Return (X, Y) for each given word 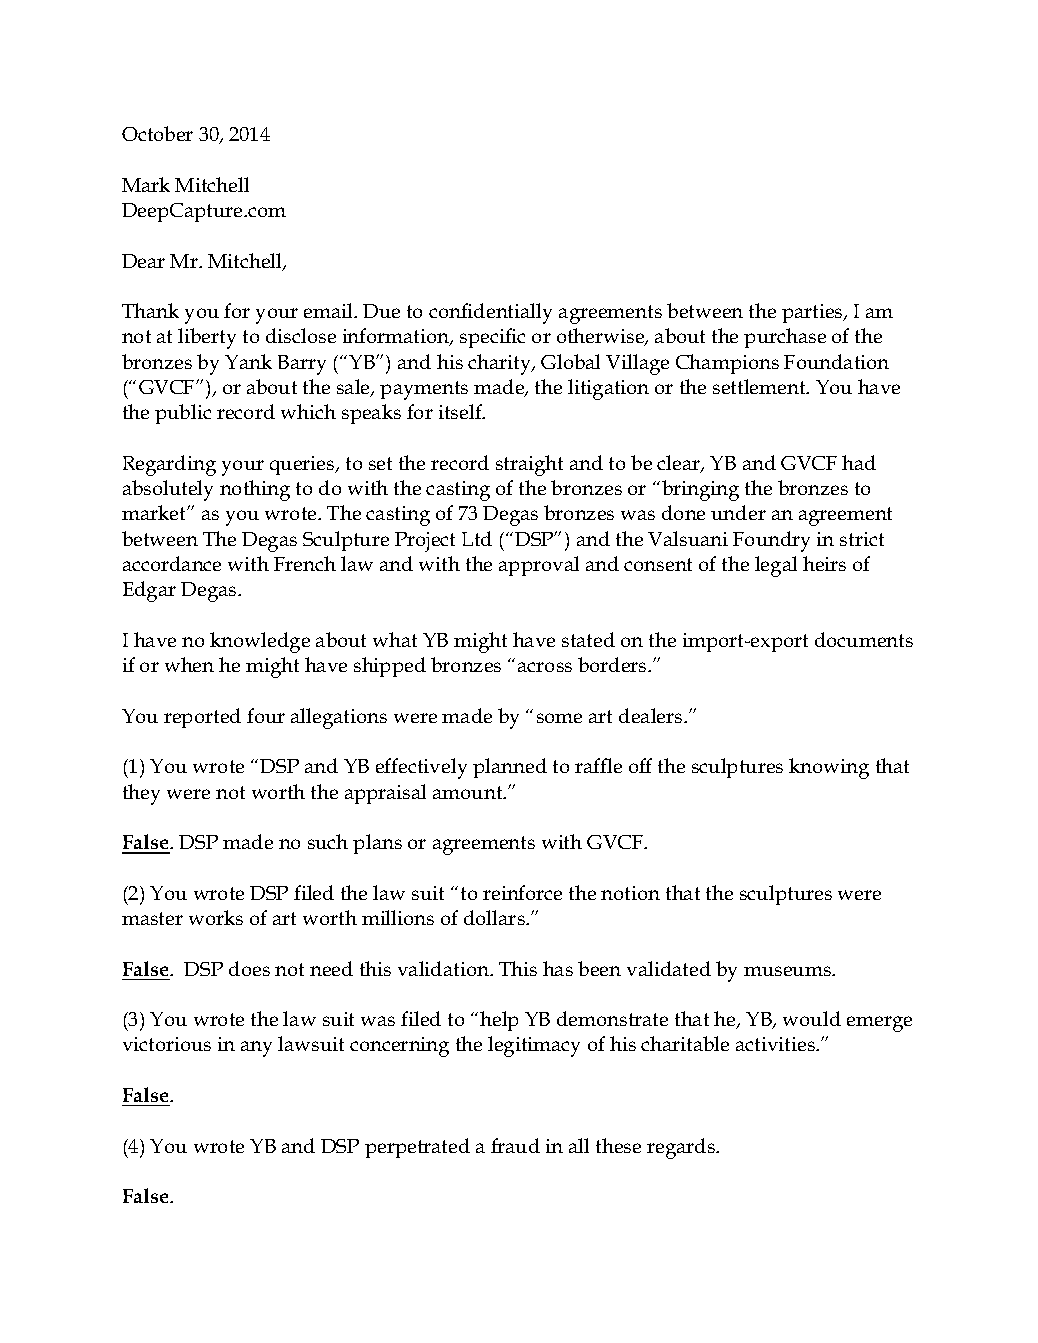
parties (813, 313)
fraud (515, 1145)
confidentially (490, 313)
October (157, 133)
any (256, 1049)
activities (777, 1044)
